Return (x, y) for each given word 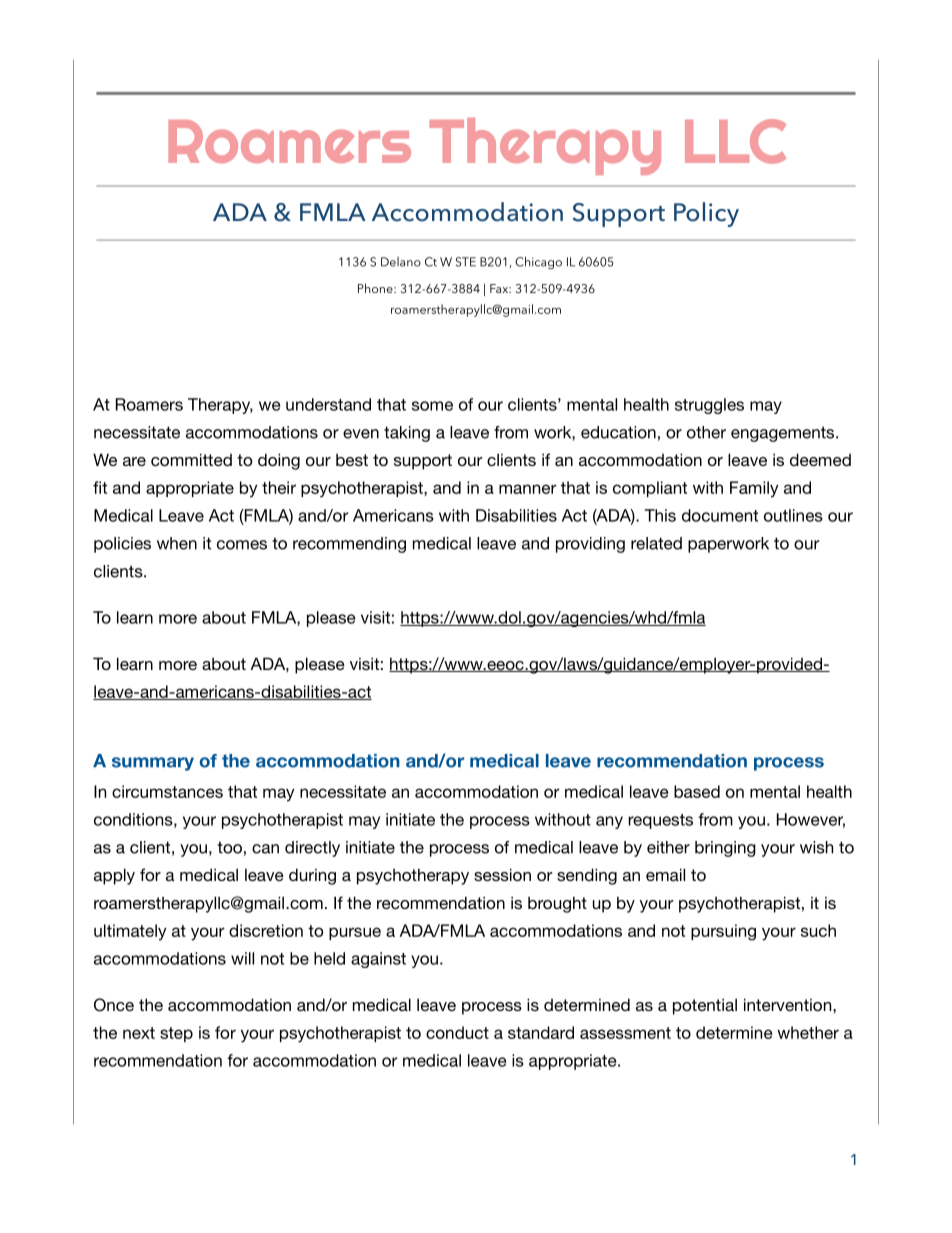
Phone (376, 288)
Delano (401, 262)
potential (705, 1006)
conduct (457, 1032)
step (176, 1034)
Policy (706, 214)
